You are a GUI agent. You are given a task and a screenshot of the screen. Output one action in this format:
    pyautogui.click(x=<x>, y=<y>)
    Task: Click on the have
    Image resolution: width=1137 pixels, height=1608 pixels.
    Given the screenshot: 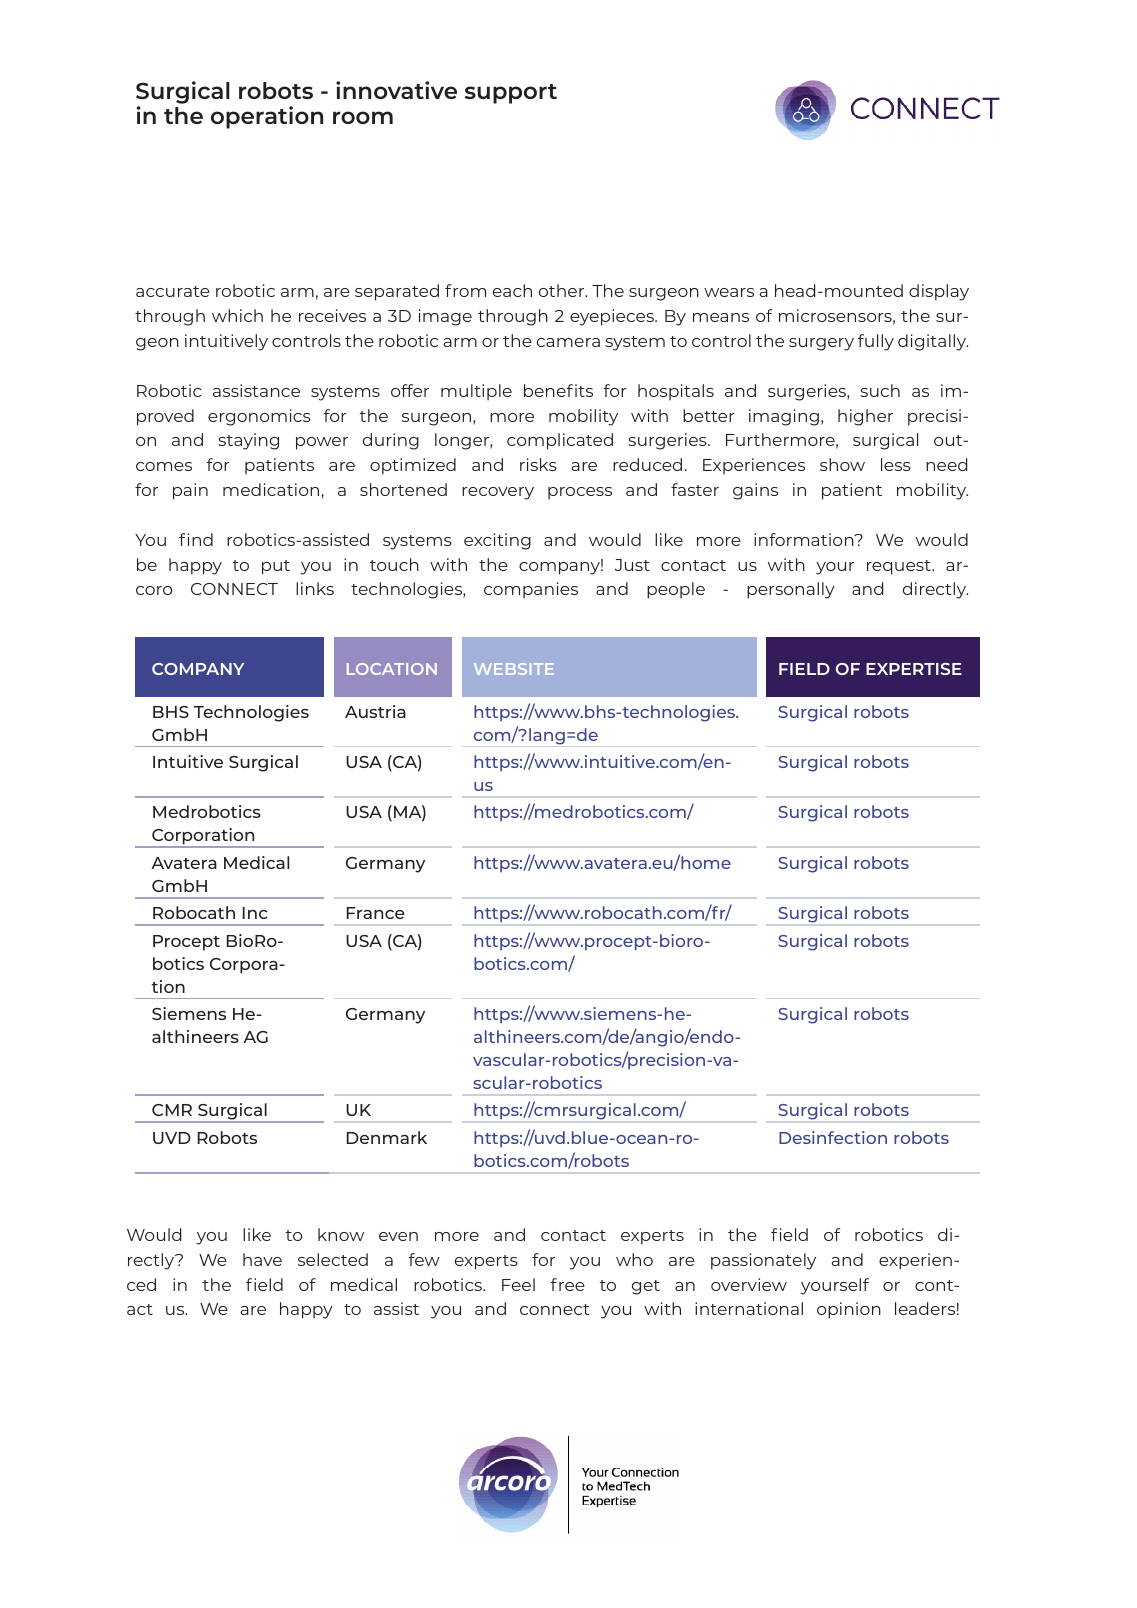 What is the action you would take?
    pyautogui.click(x=262, y=1259)
